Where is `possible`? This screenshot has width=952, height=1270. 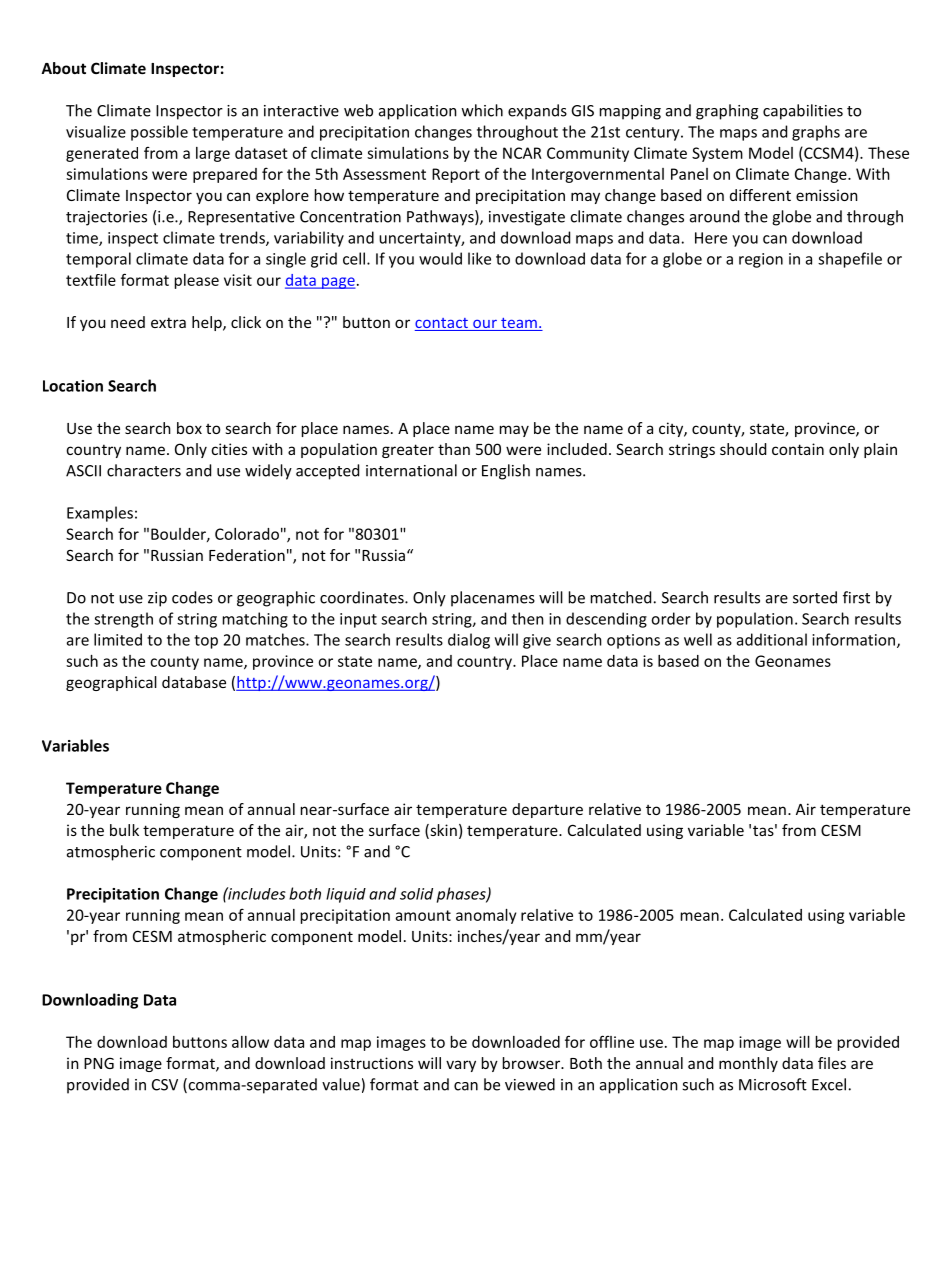
possible is located at coordinates (159, 133).
